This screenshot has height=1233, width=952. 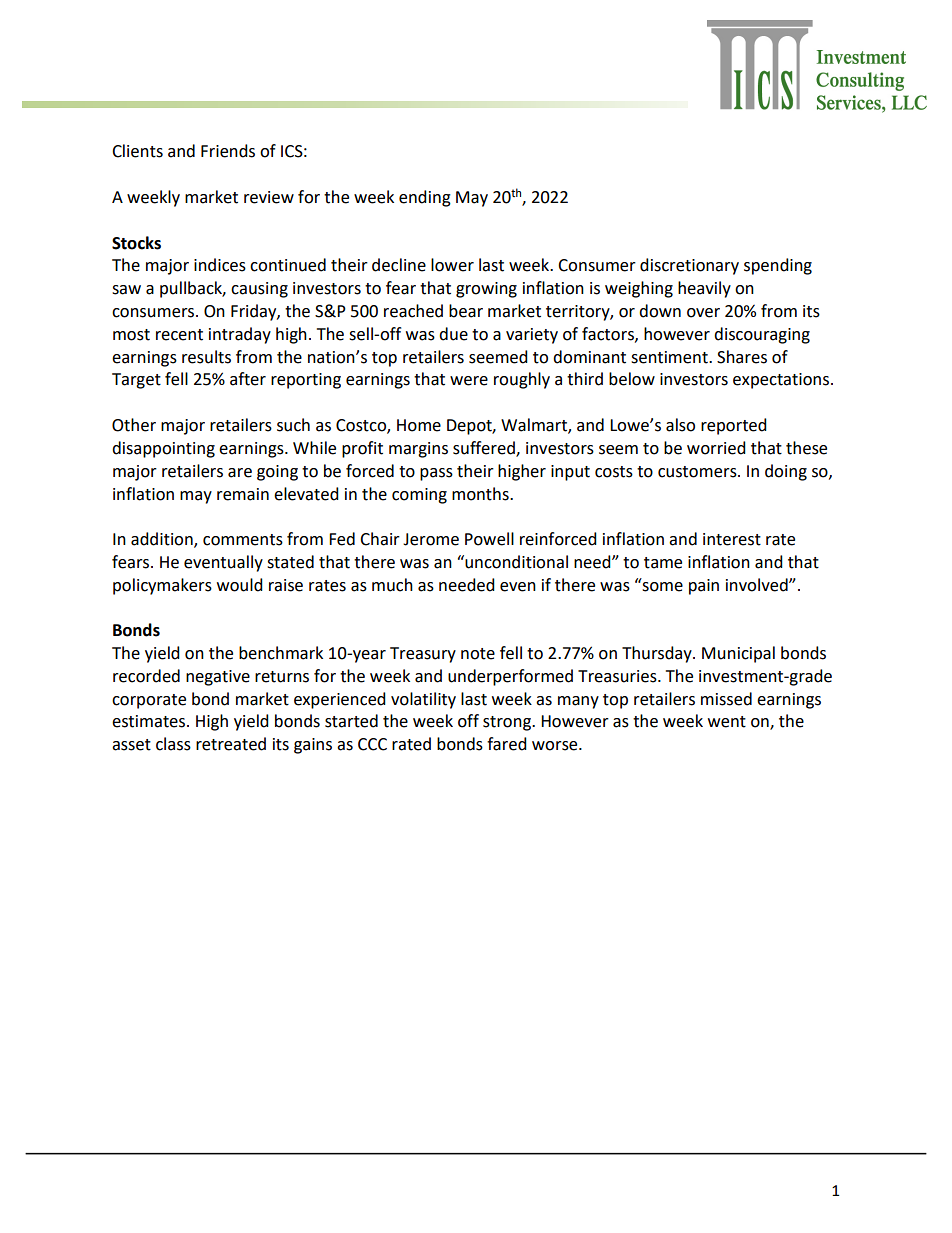 I want to click on retreated, so click(x=231, y=744).
